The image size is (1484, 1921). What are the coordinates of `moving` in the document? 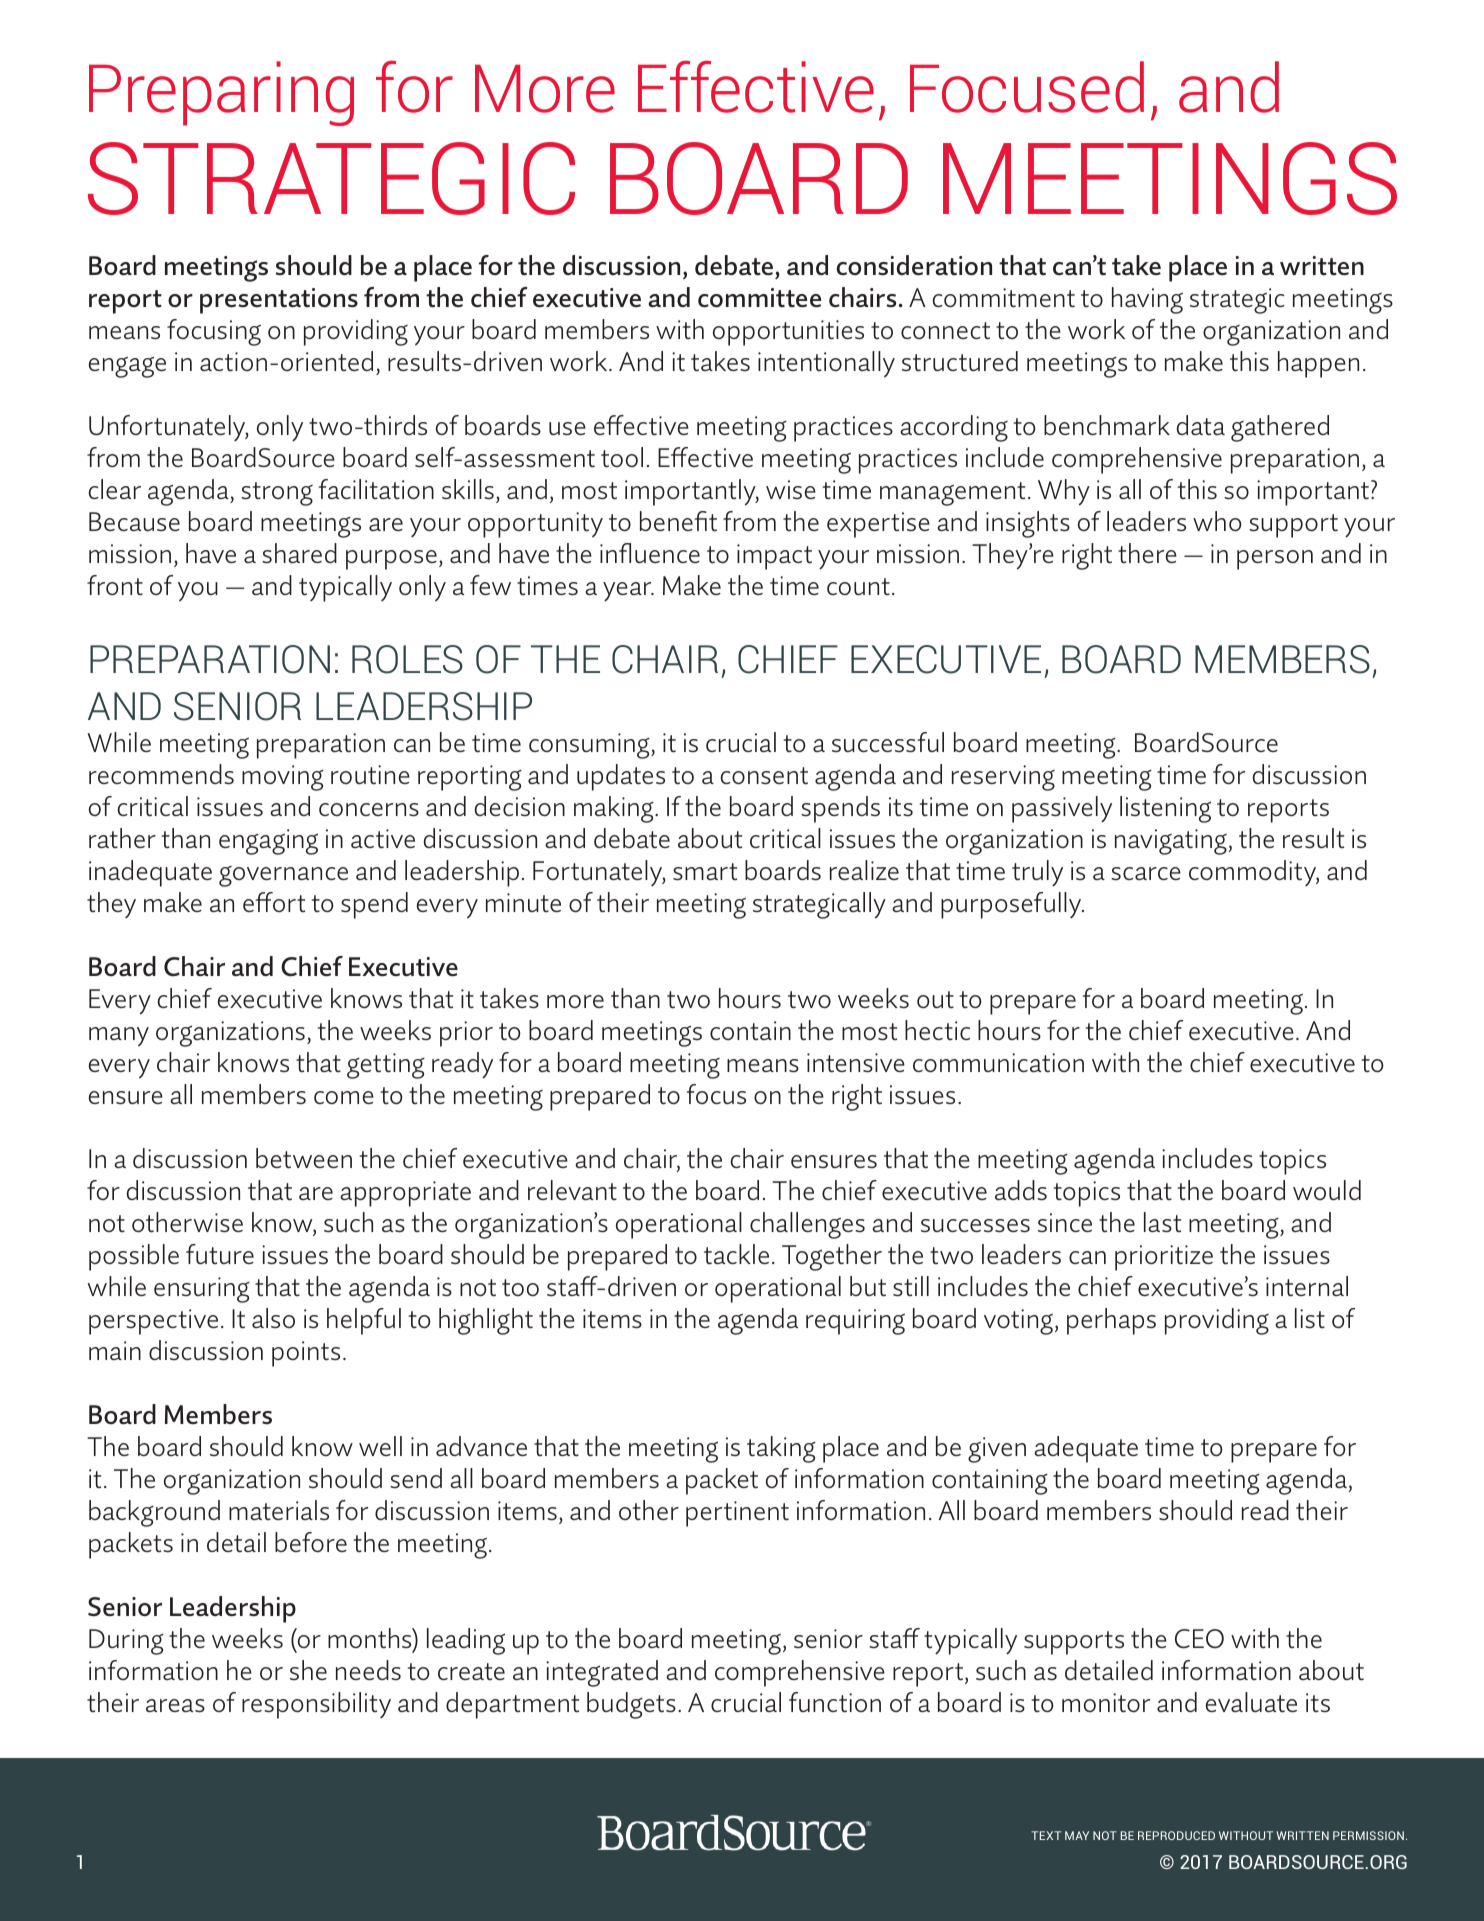 It's located at (283, 778).
